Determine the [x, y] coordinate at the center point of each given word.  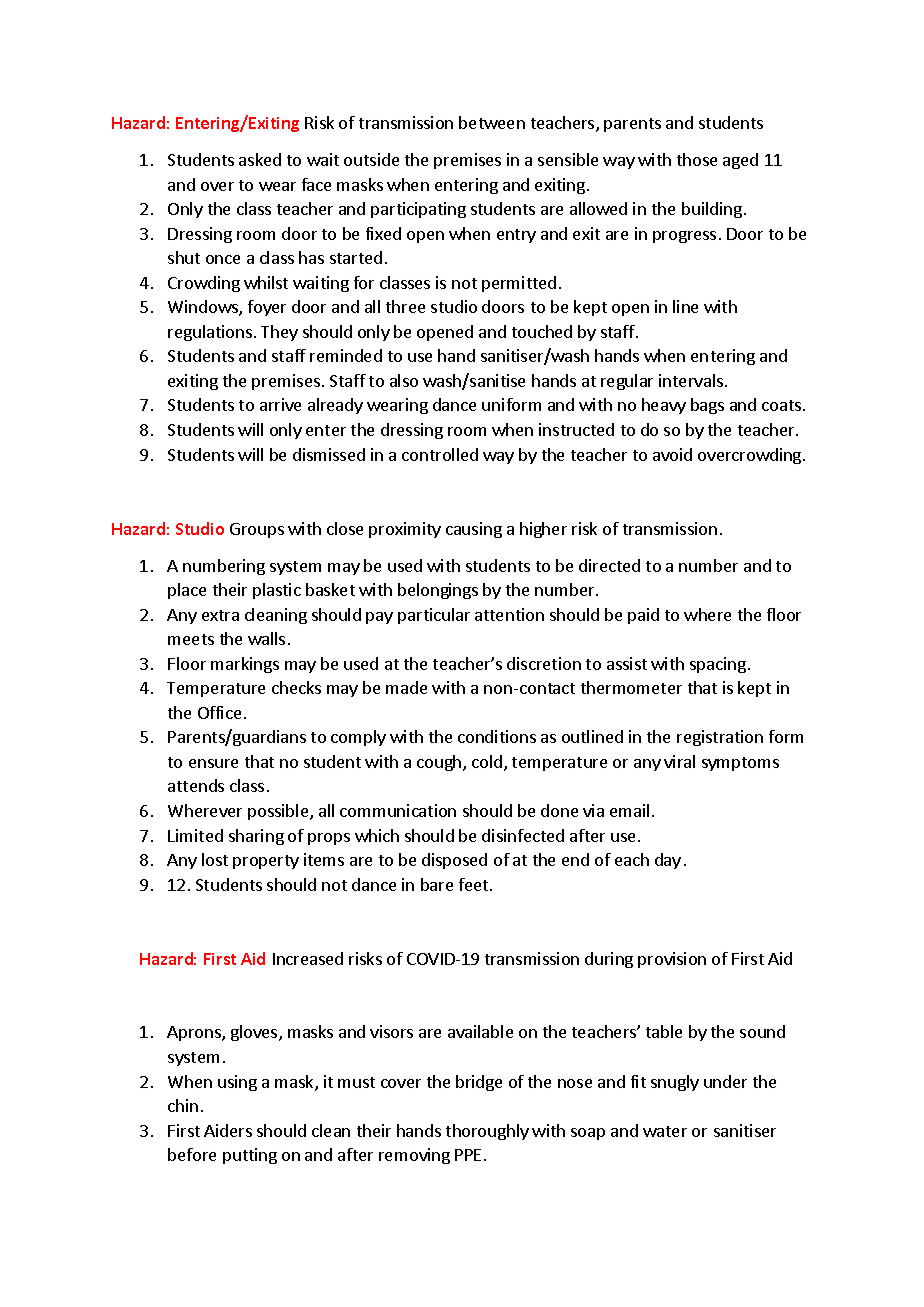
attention [509, 614]
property [266, 862]
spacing [718, 665]
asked [260, 159]
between [492, 122]
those [697, 159]
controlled [440, 454]
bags [707, 406]
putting [250, 1156]
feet [475, 884]
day [668, 861]
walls [266, 638]
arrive [280, 404]
